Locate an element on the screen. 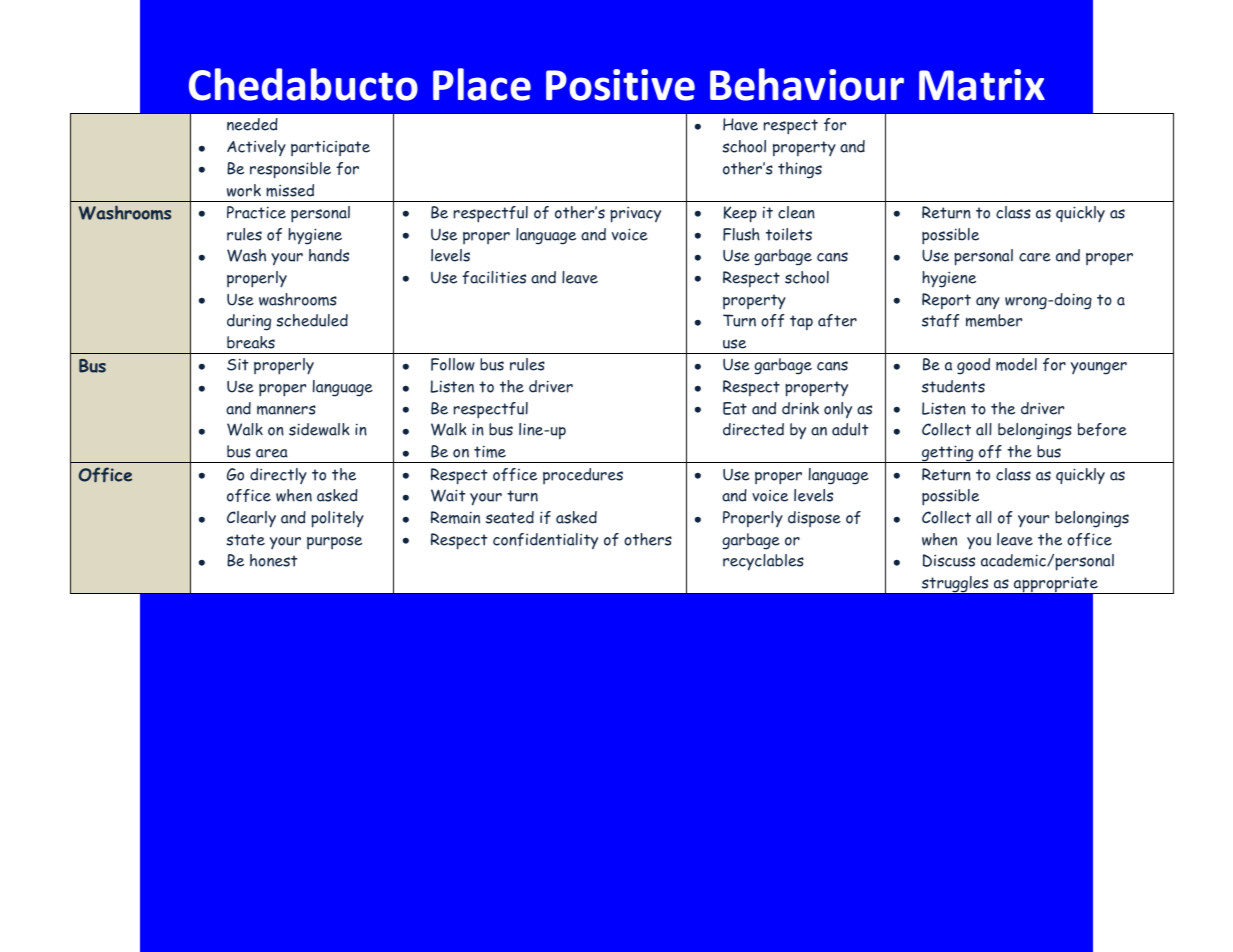 The width and height of the screenshot is (1233, 952). students is located at coordinates (953, 386).
